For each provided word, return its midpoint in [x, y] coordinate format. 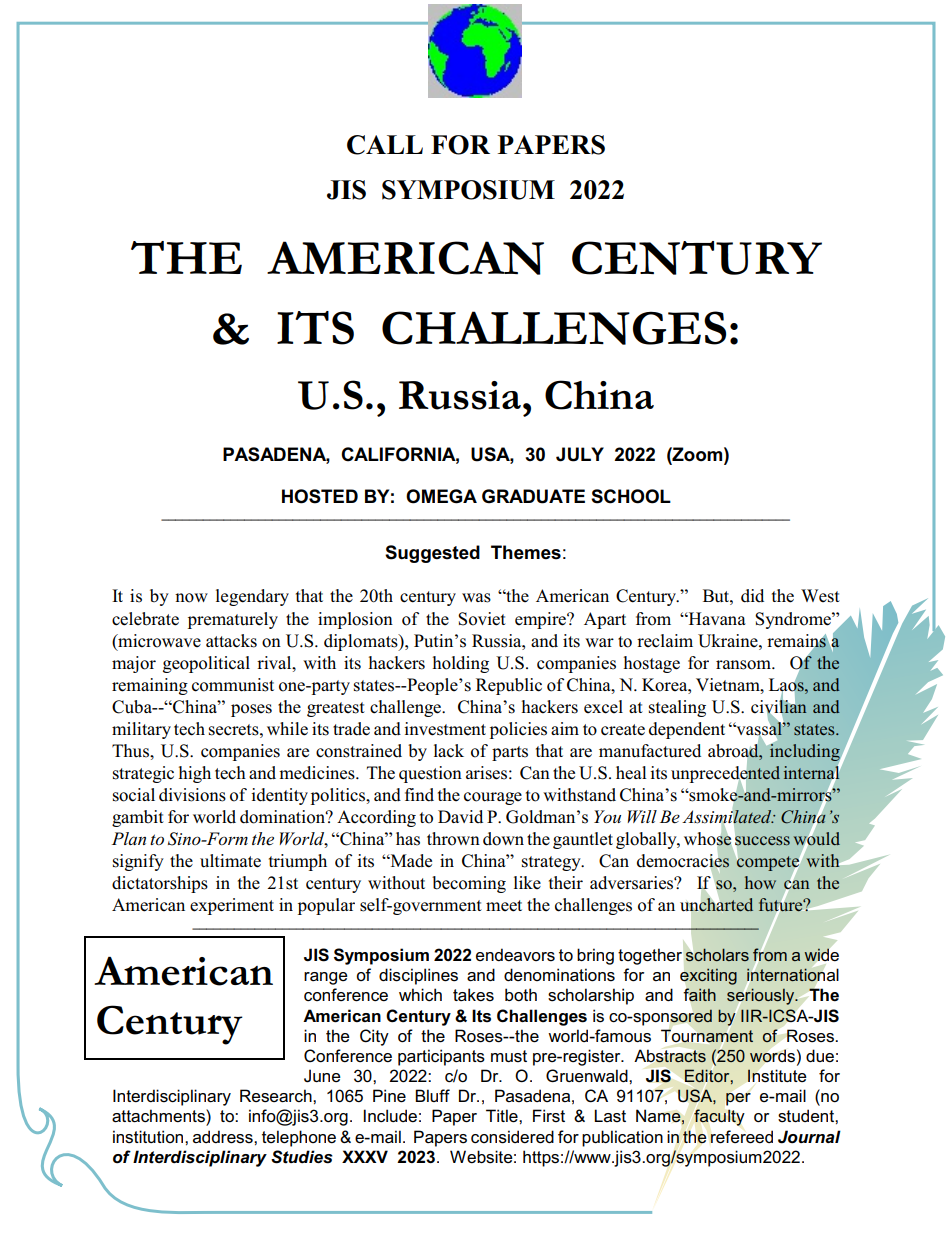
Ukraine [729, 641]
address [224, 1137]
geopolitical [206, 664]
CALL [385, 145]
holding [461, 664]
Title [503, 1116]
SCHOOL [631, 496]
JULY [580, 454]
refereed [741, 1137]
